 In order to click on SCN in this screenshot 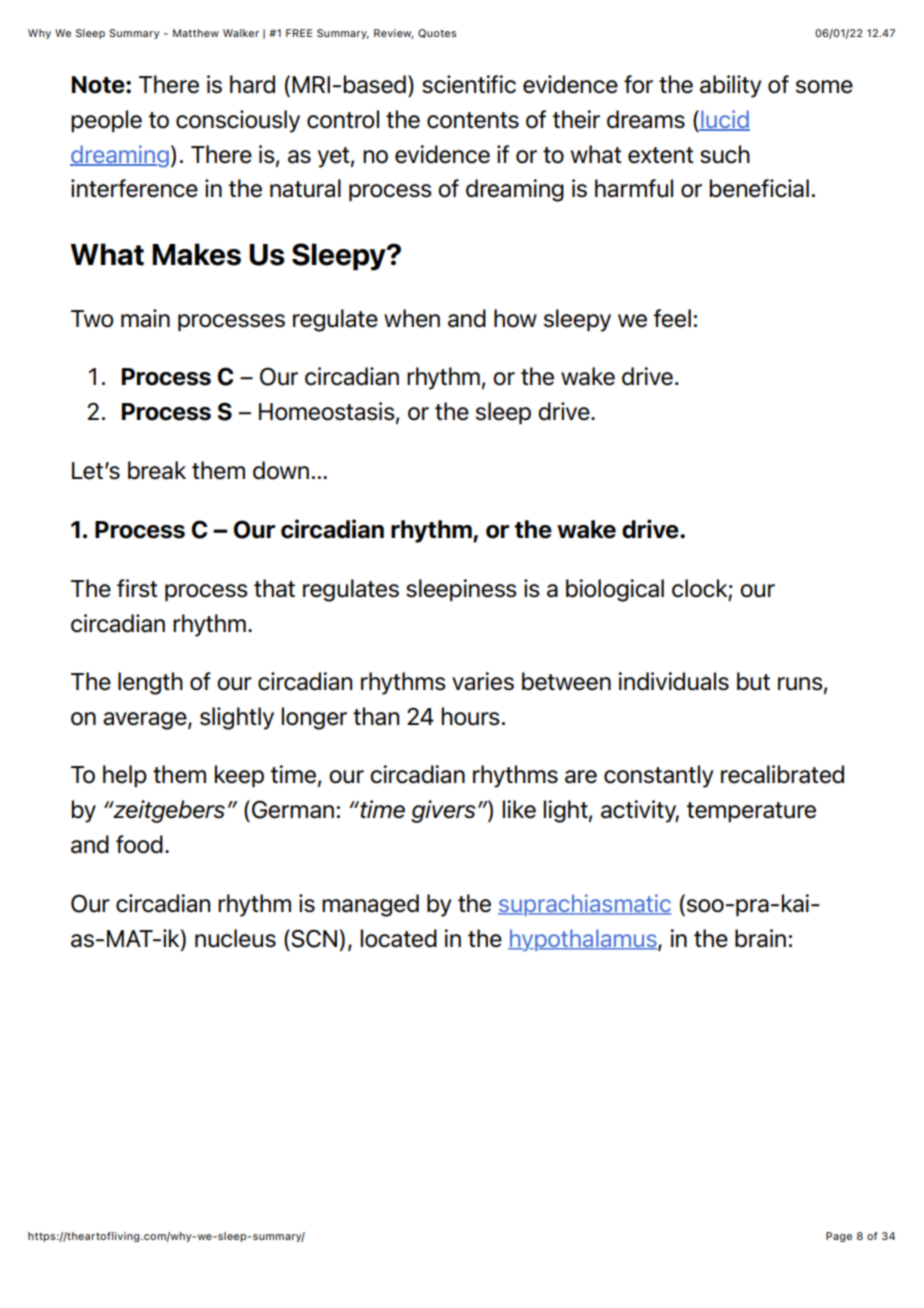, I will do `click(313, 938)`.
